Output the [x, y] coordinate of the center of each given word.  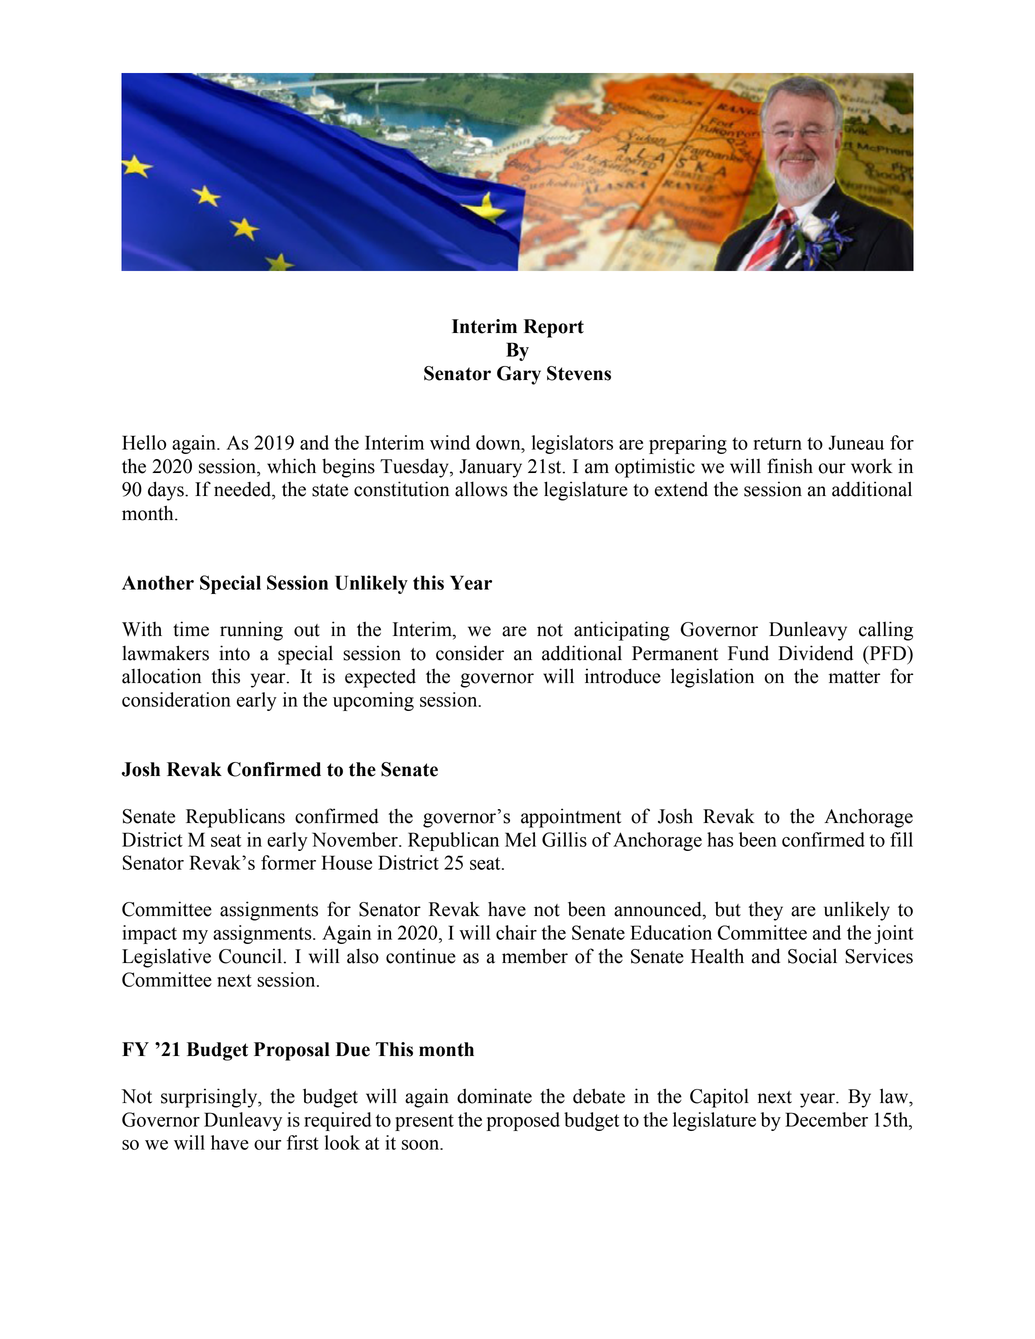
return [777, 443]
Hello [144, 442]
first [303, 1142]
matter [854, 677]
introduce [623, 676]
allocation [161, 676]
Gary [519, 375]
